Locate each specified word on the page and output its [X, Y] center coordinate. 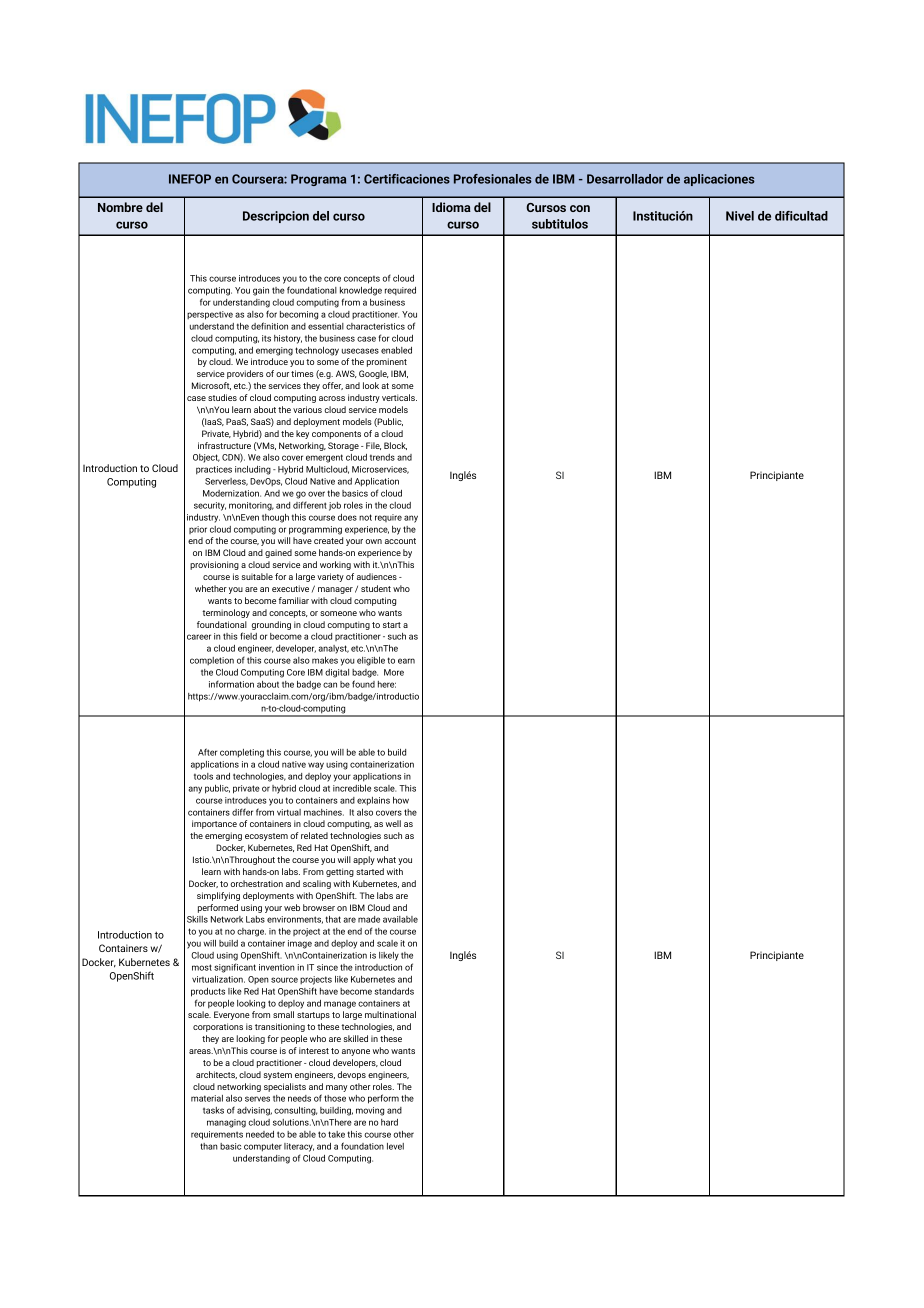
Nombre [120, 207]
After [207, 752]
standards [394, 991]
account [400, 541]
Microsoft [211, 386]
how [401, 800]
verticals [399, 397]
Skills [197, 919]
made [369, 919]
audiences [377, 576]
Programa [318, 180]
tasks [213, 1110]
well [393, 823]
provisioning [214, 565]
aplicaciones [719, 180]
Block [395, 446]
